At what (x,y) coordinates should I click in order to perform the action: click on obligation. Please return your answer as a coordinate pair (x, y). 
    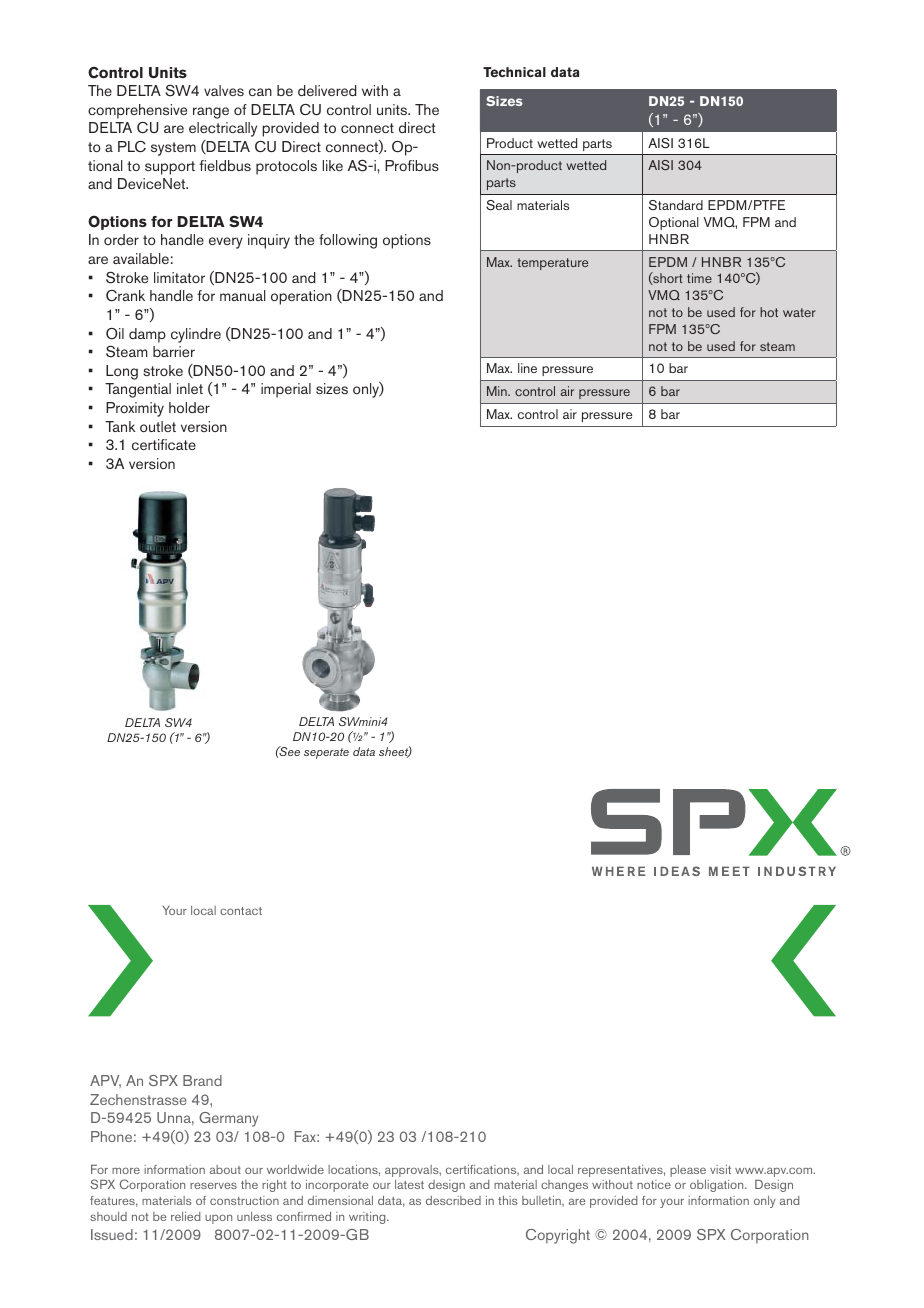
    Looking at the image, I should click on (718, 1186).
